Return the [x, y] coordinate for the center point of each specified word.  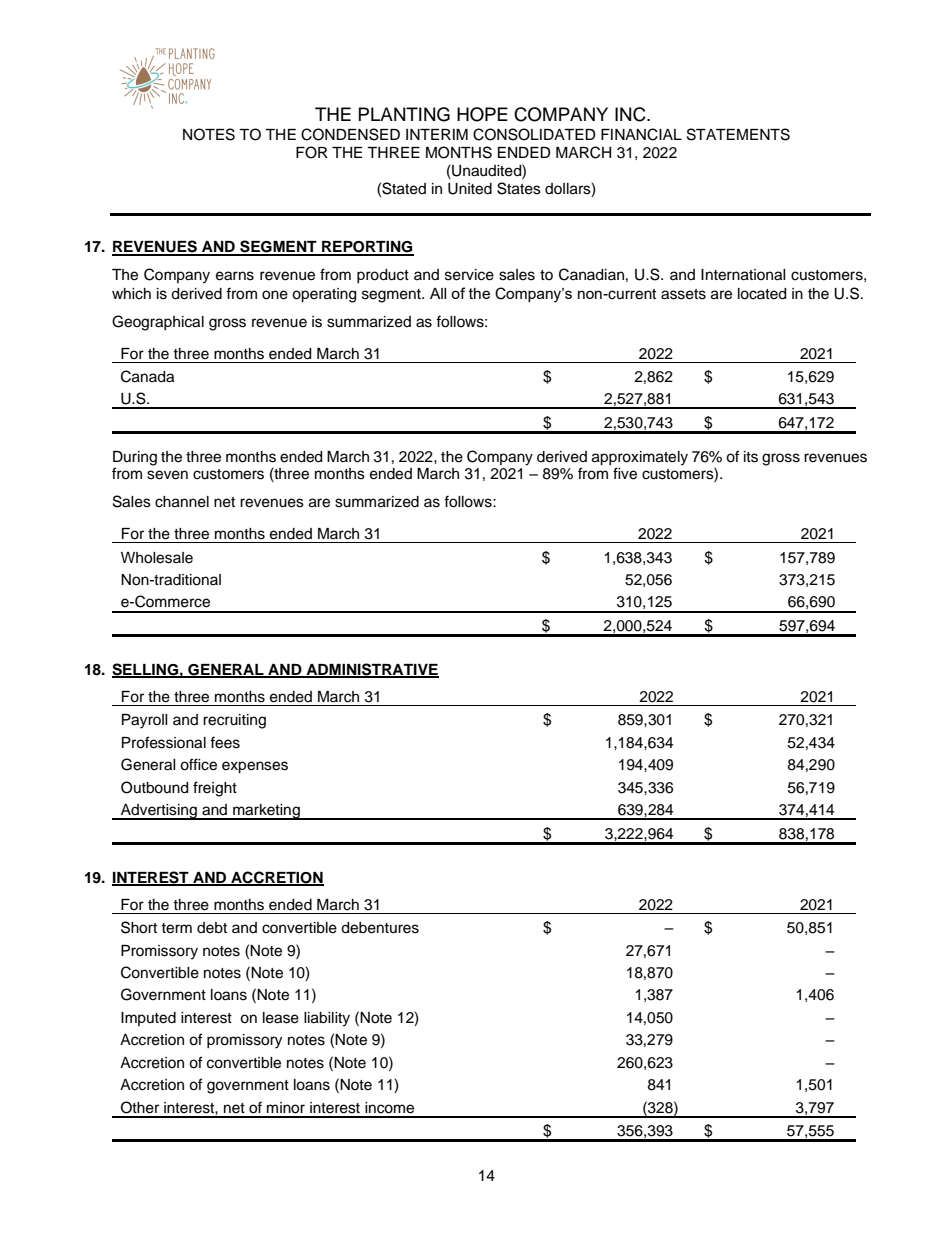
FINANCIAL [641, 134]
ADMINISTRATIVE [371, 670]
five [625, 473]
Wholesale [157, 558]
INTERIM [437, 134]
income [389, 1108]
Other [140, 1107]
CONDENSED [350, 134]
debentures [380, 928]
